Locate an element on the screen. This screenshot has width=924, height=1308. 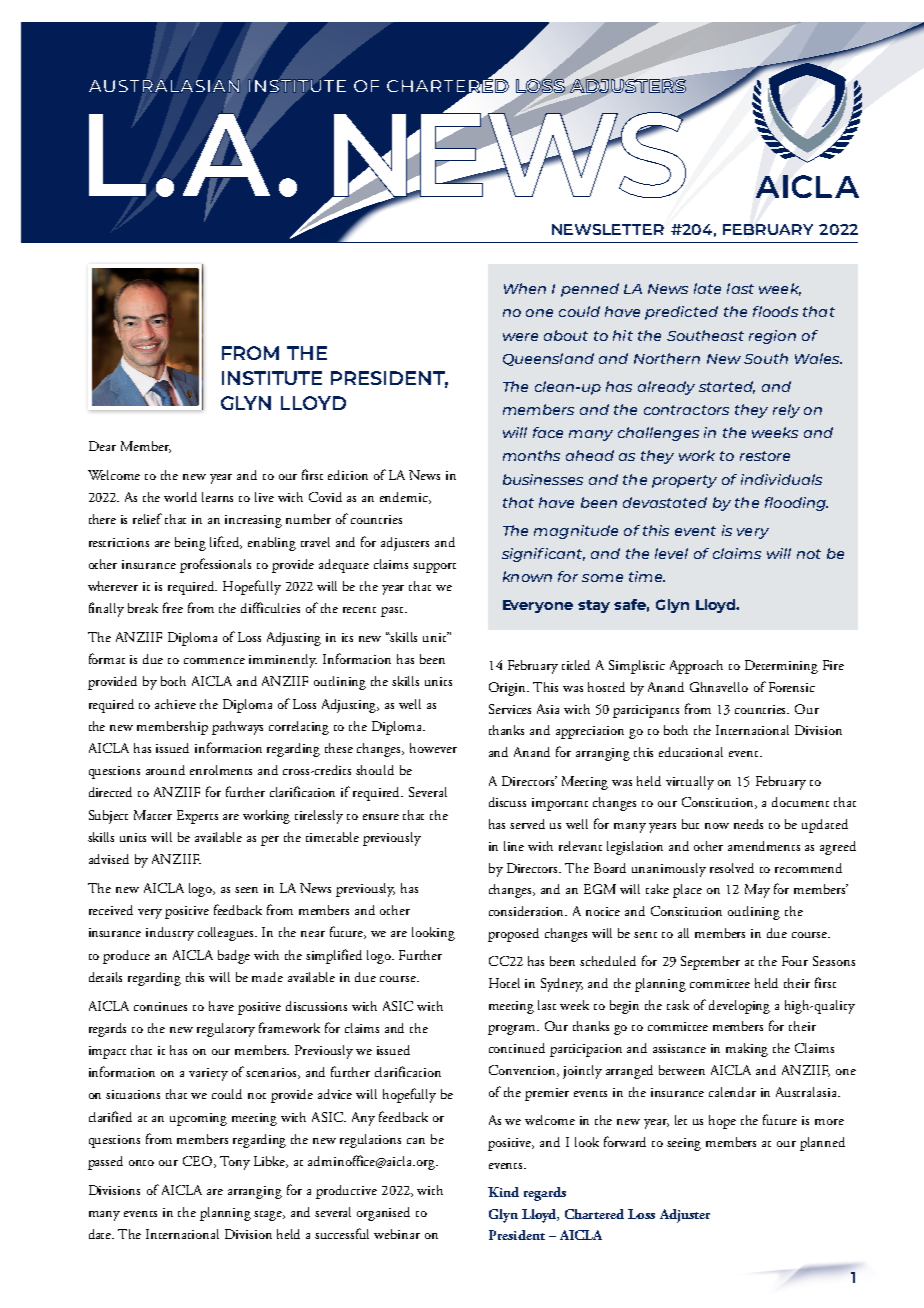
INSTITUTE is located at coordinates (272, 378).
